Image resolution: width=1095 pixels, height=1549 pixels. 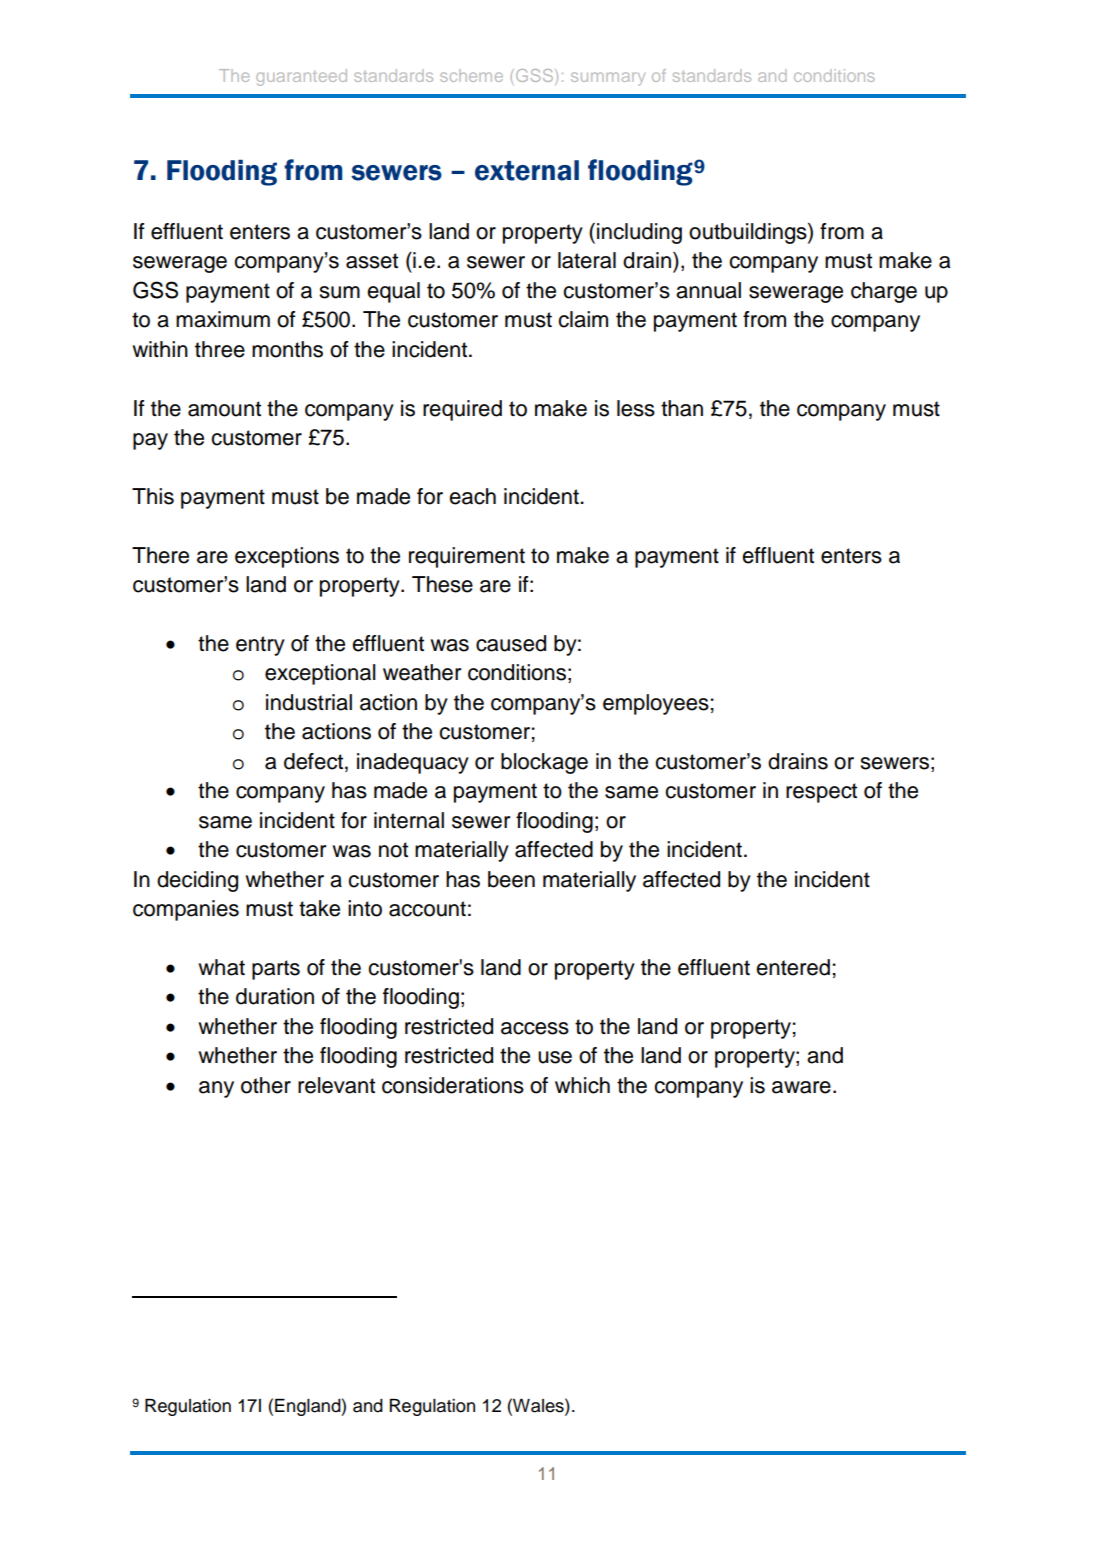 I want to click on guaranteed, so click(x=301, y=77).
